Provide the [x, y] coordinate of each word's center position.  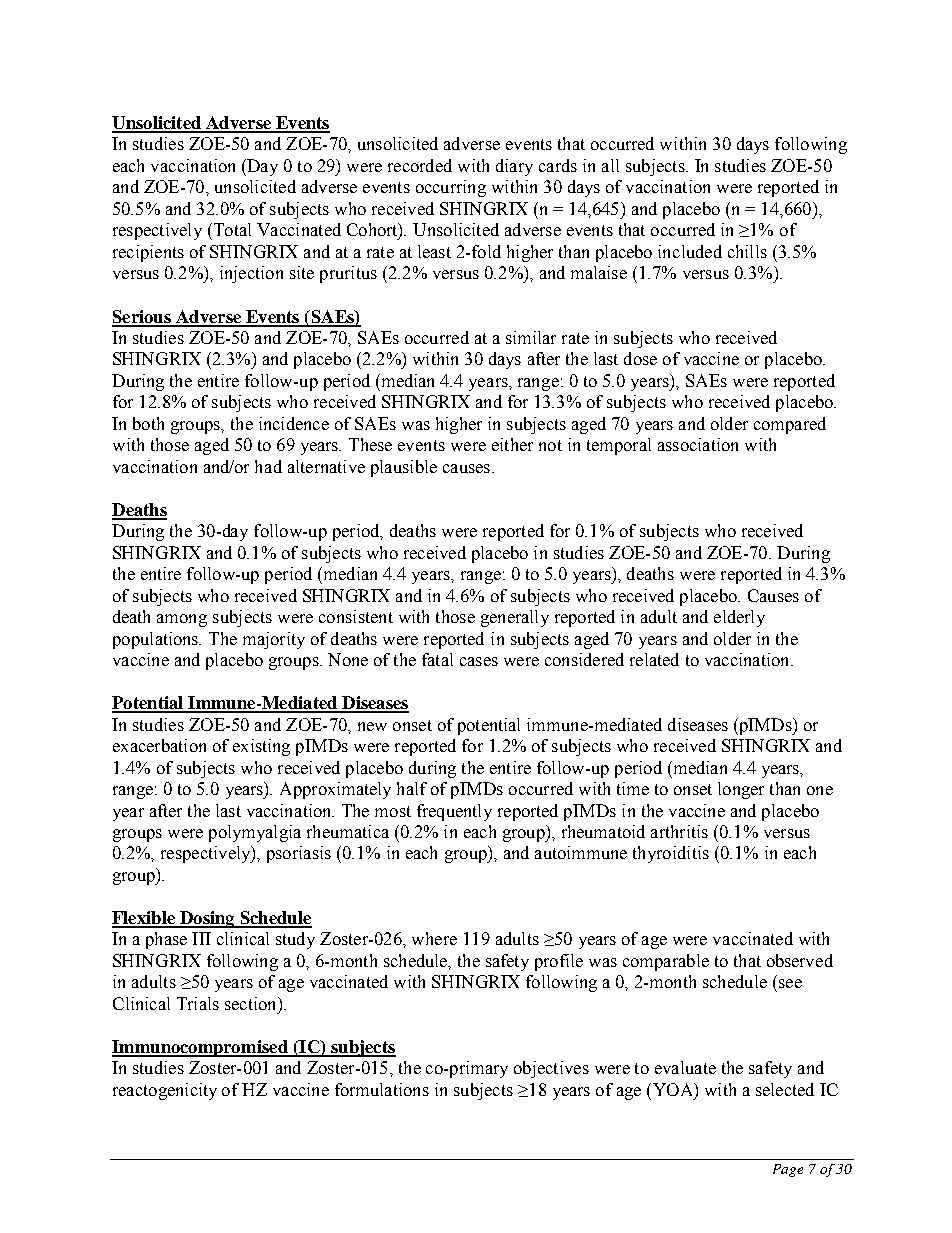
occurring [451, 188]
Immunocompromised [201, 1048]
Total [231, 229]
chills [747, 251]
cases [479, 661]
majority [274, 640]
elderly [739, 618]
